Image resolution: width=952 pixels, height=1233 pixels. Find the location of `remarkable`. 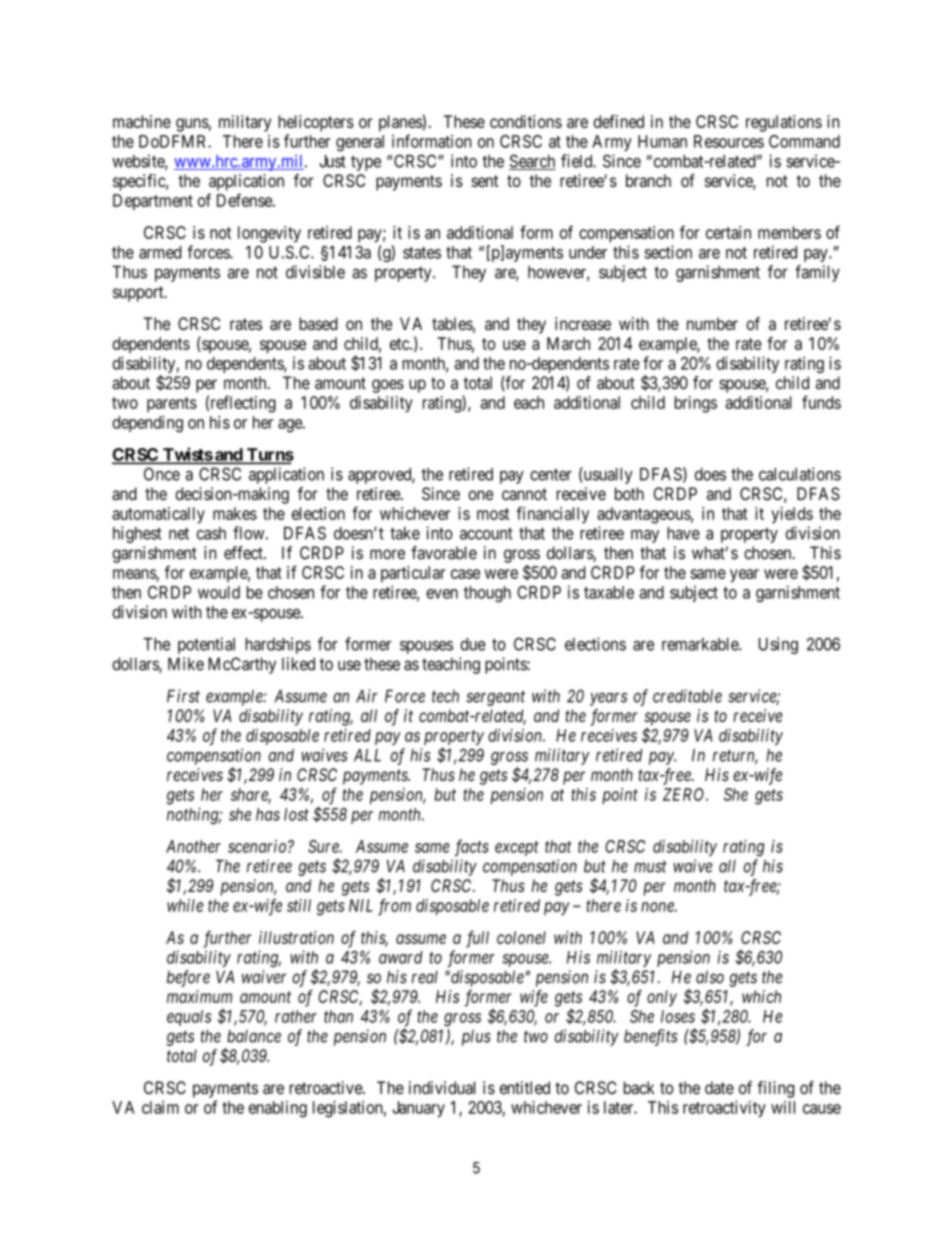

remarkable is located at coordinates (701, 644).
